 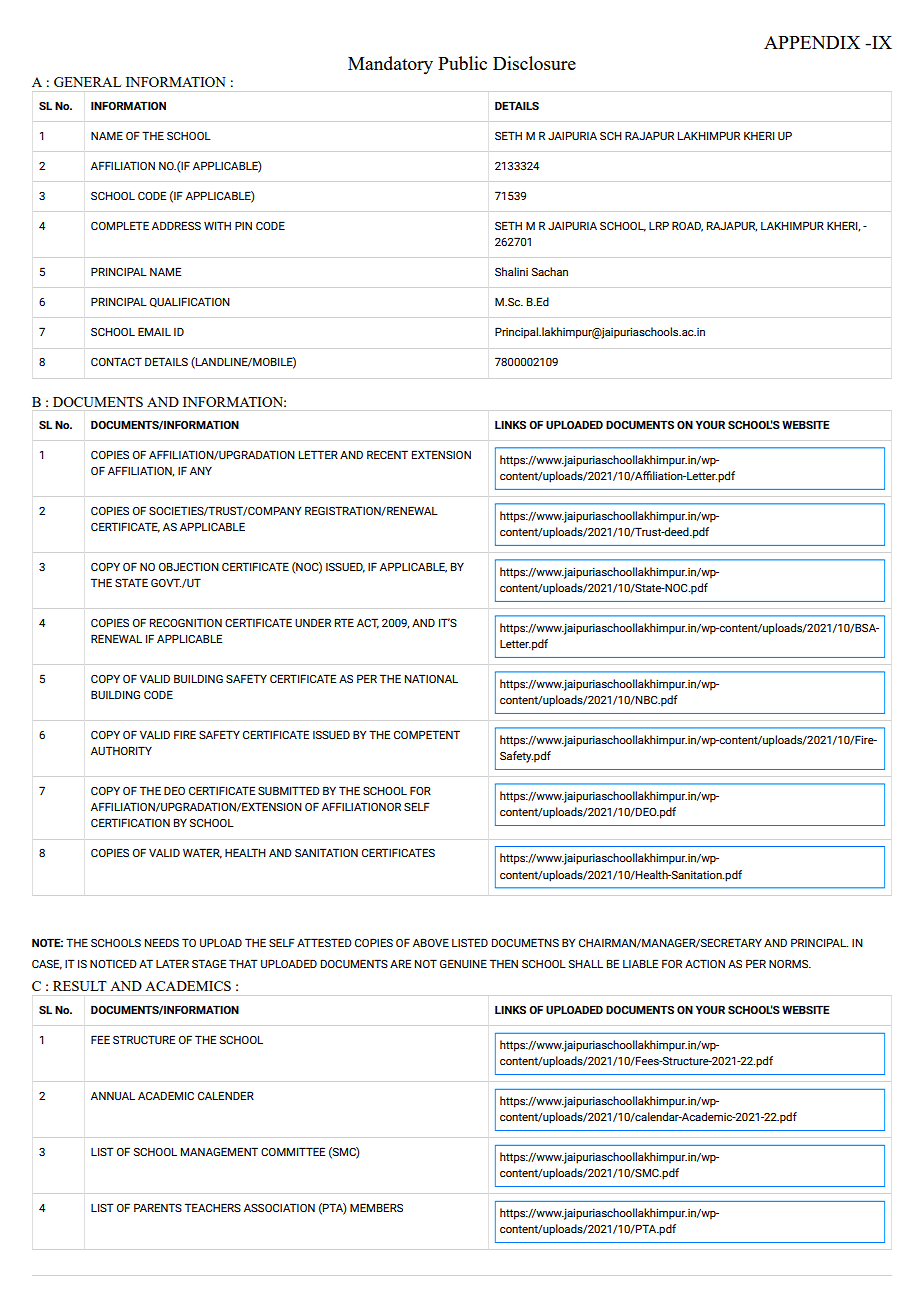 What do you see at coordinates (158, 1207) in the page?
I see `PARENTS` at bounding box center [158, 1207].
